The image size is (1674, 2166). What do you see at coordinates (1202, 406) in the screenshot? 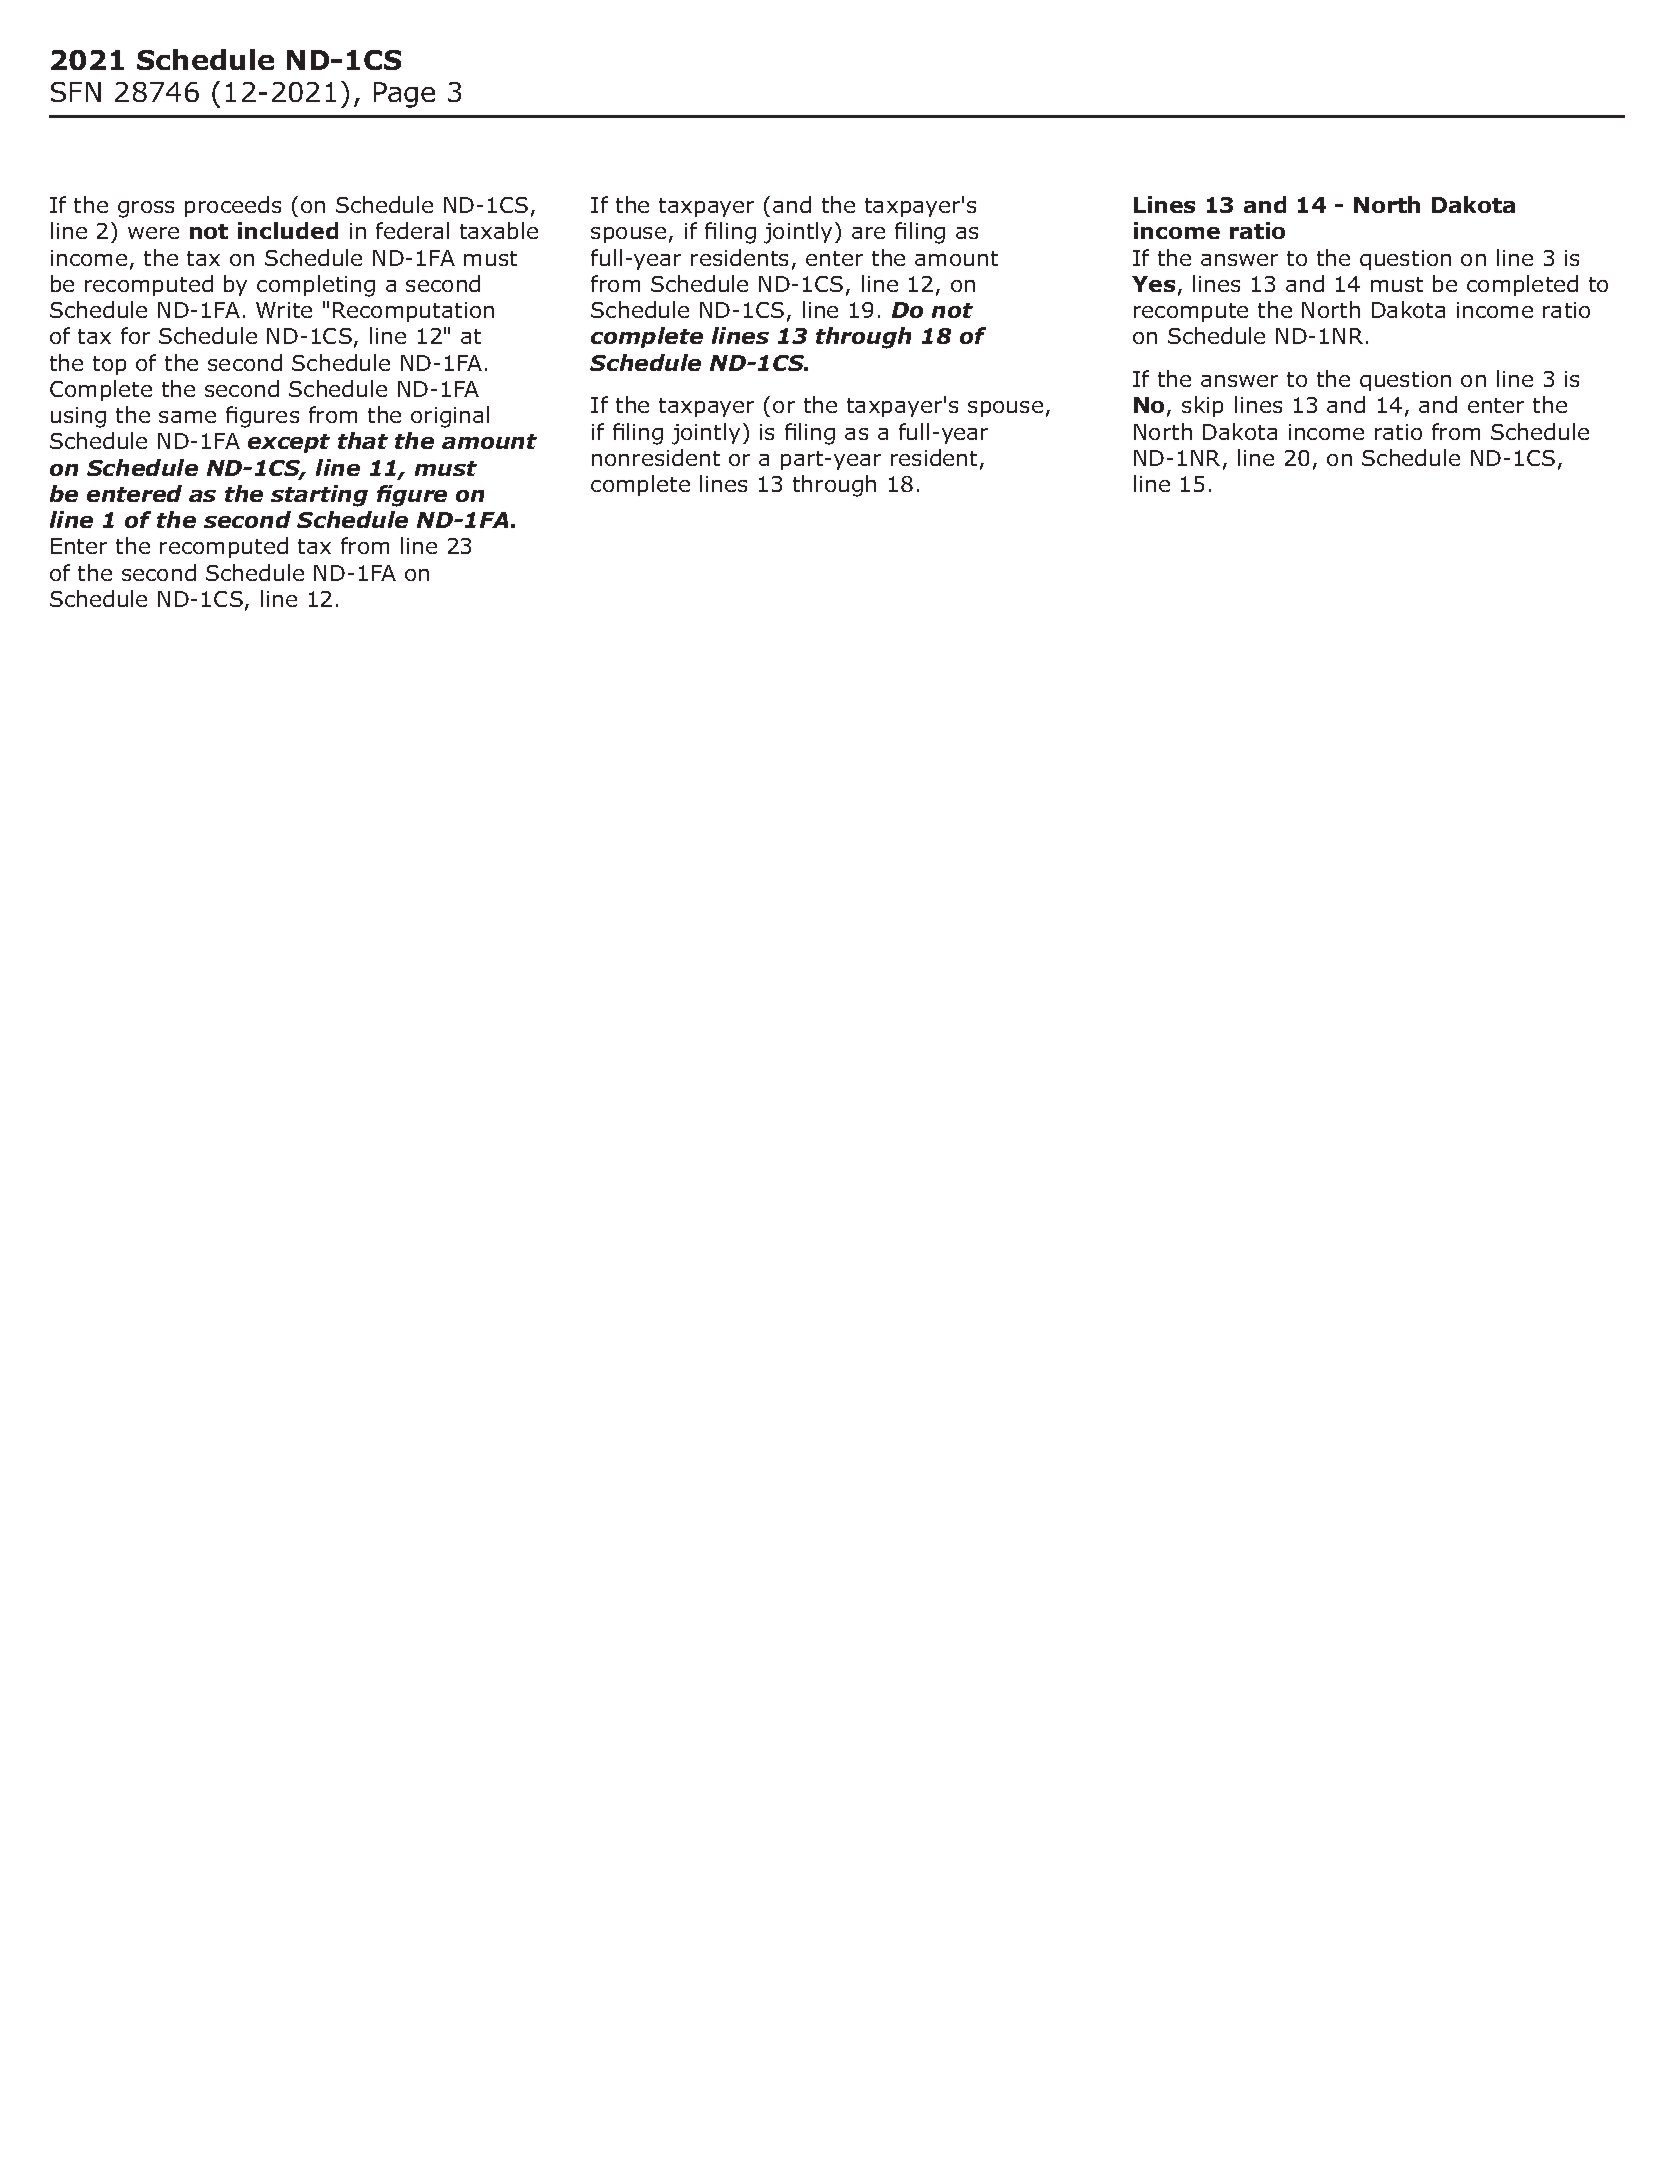
I see `skip` at bounding box center [1202, 406].
